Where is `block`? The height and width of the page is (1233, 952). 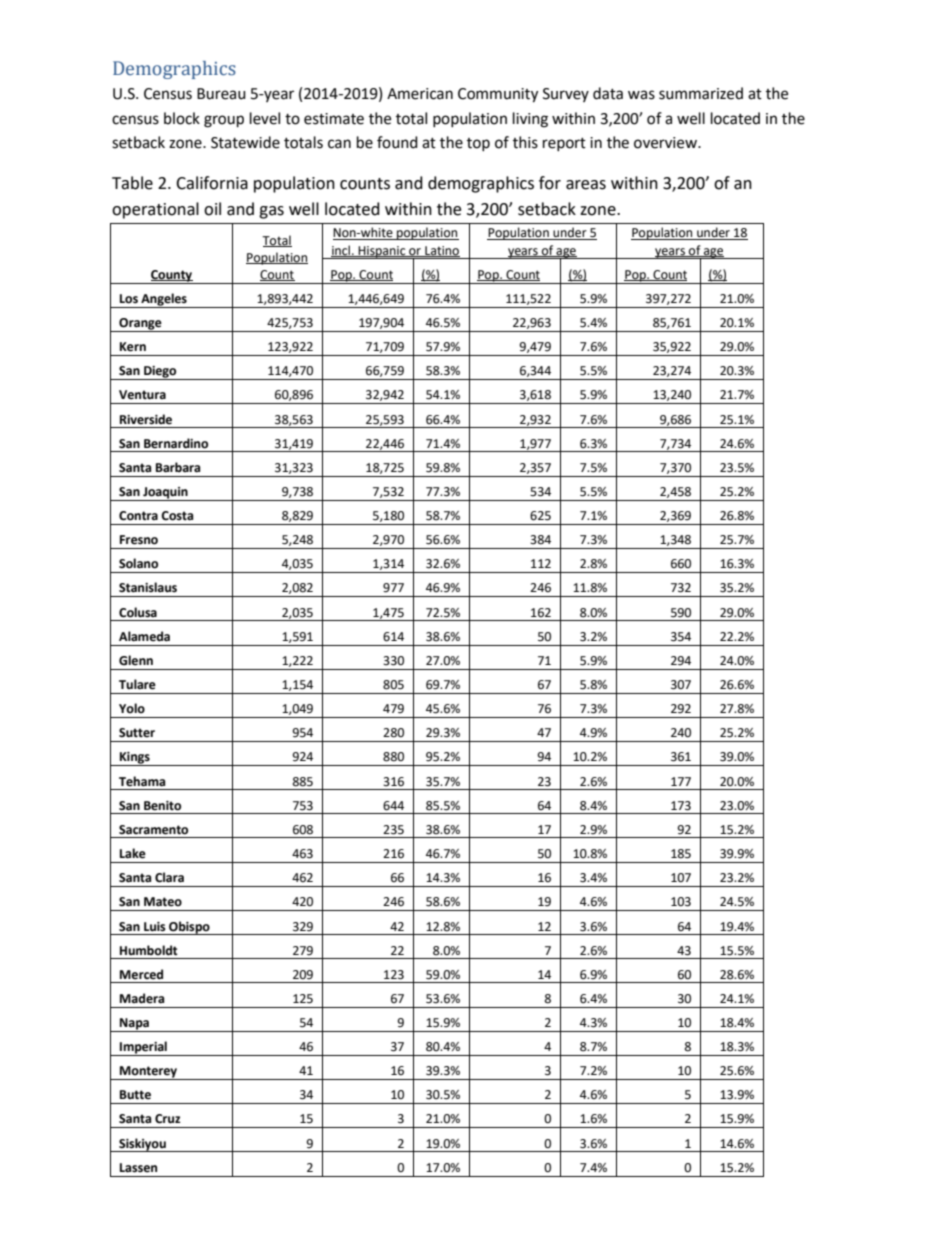
block is located at coordinates (182, 118).
